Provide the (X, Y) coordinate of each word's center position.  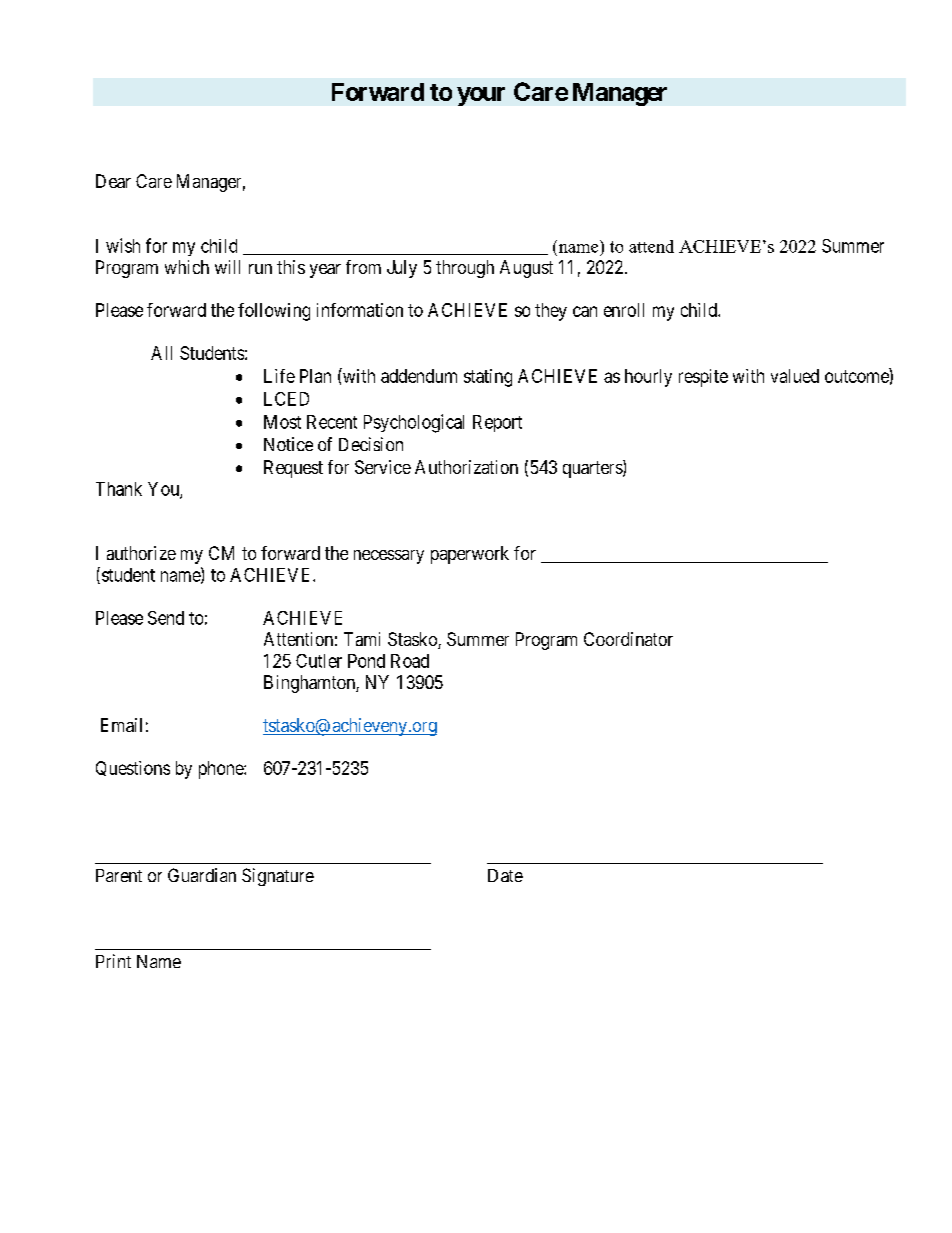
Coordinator (628, 639)
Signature (278, 877)
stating (488, 378)
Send (166, 618)
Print (113, 961)
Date (505, 875)
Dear (113, 181)
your (481, 96)
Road (410, 661)
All (161, 353)
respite (703, 378)
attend (651, 246)
